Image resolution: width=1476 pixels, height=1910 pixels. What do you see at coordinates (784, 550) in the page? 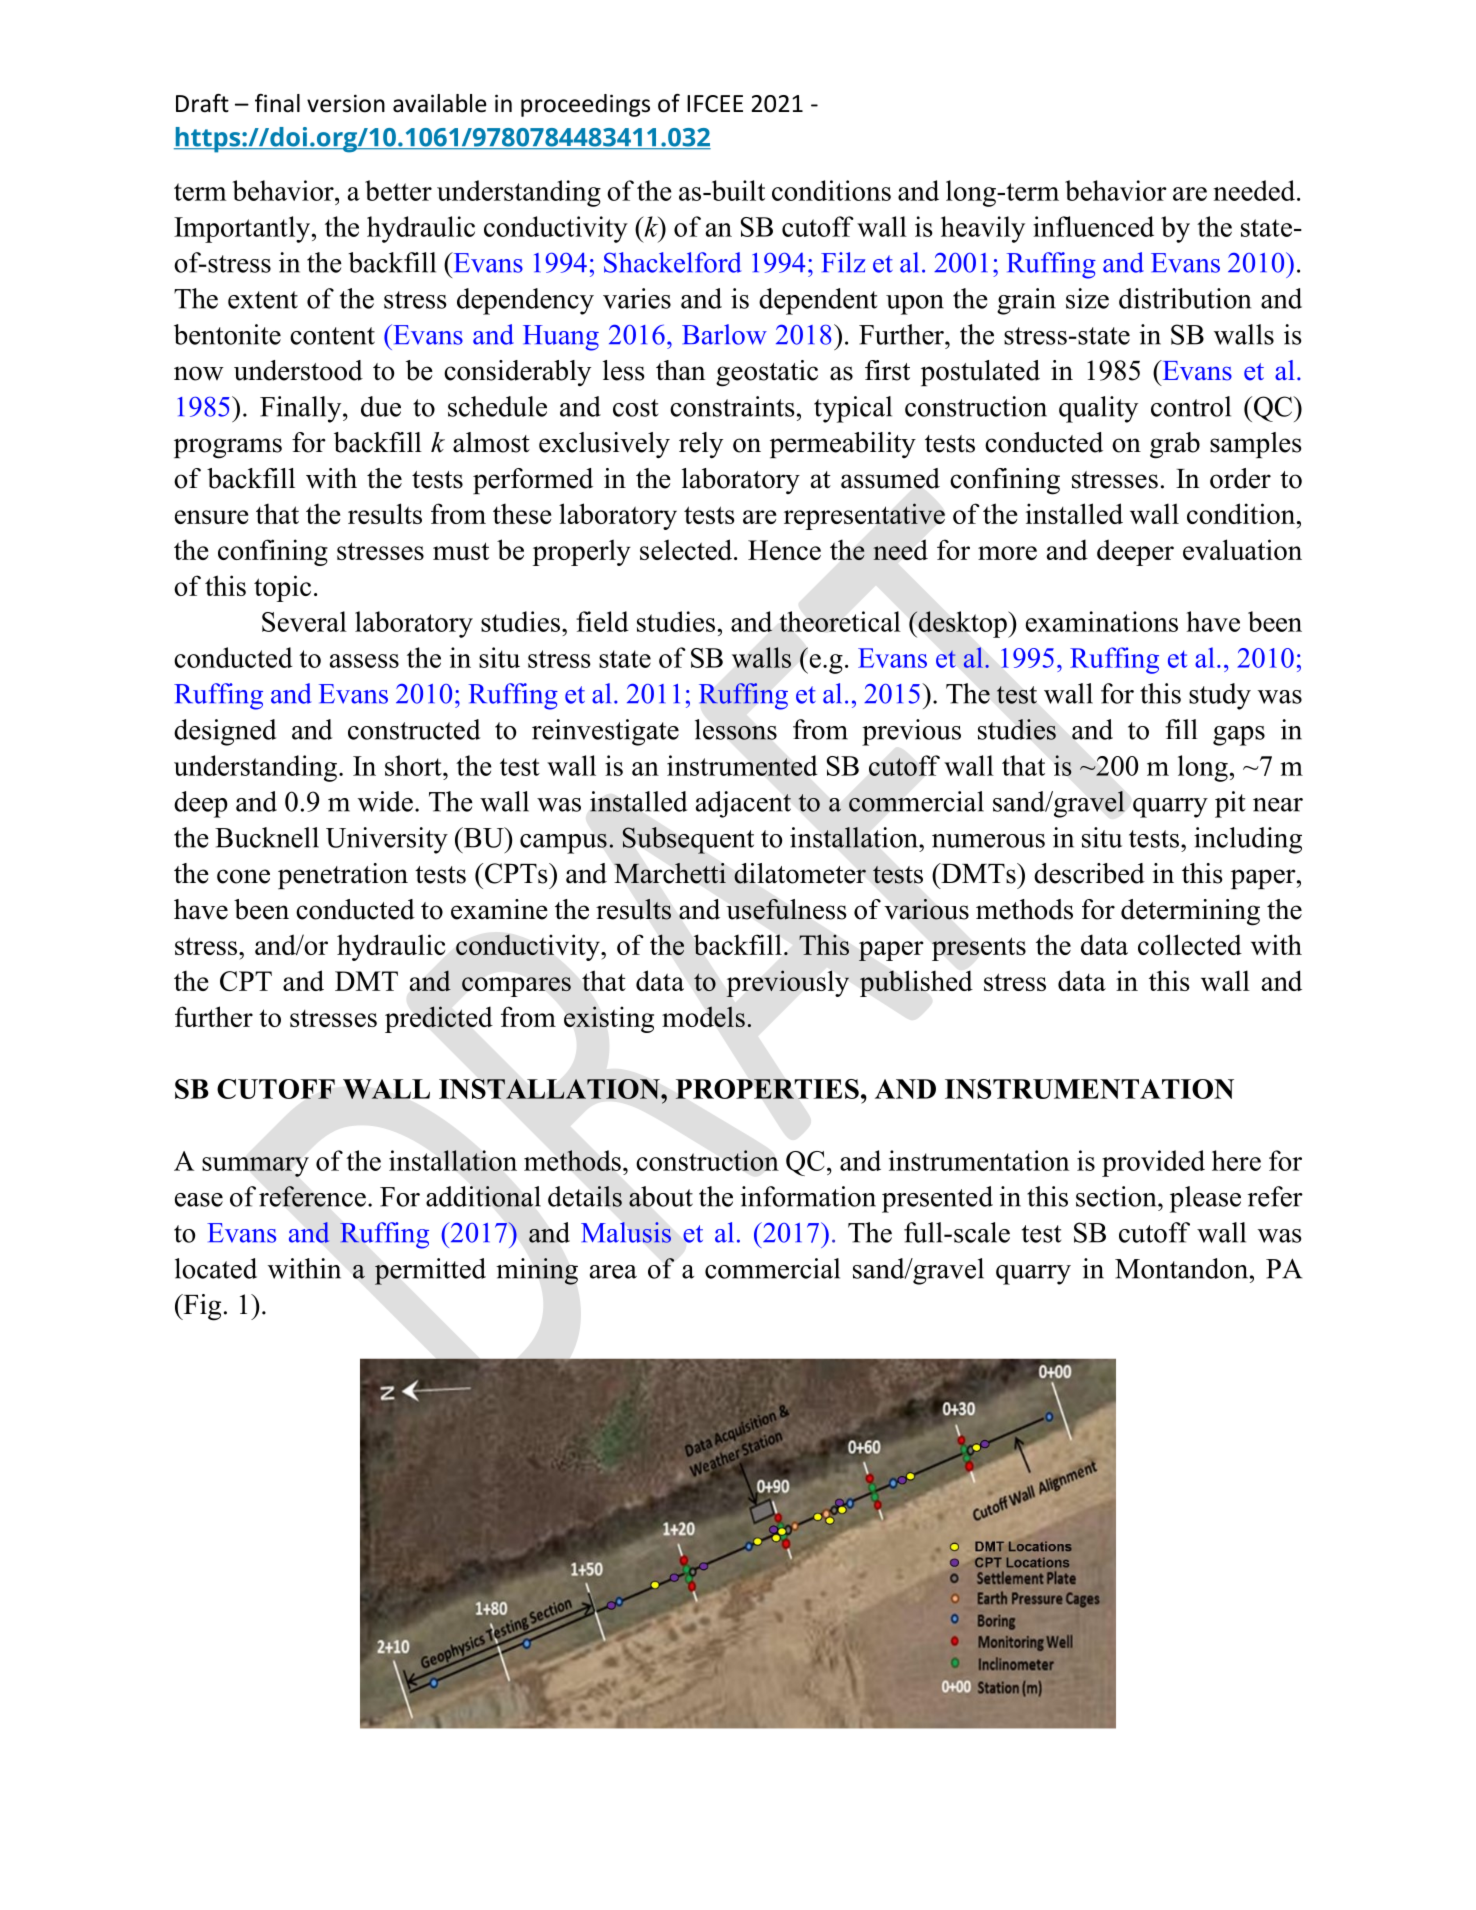
I see `Hence` at bounding box center [784, 550].
